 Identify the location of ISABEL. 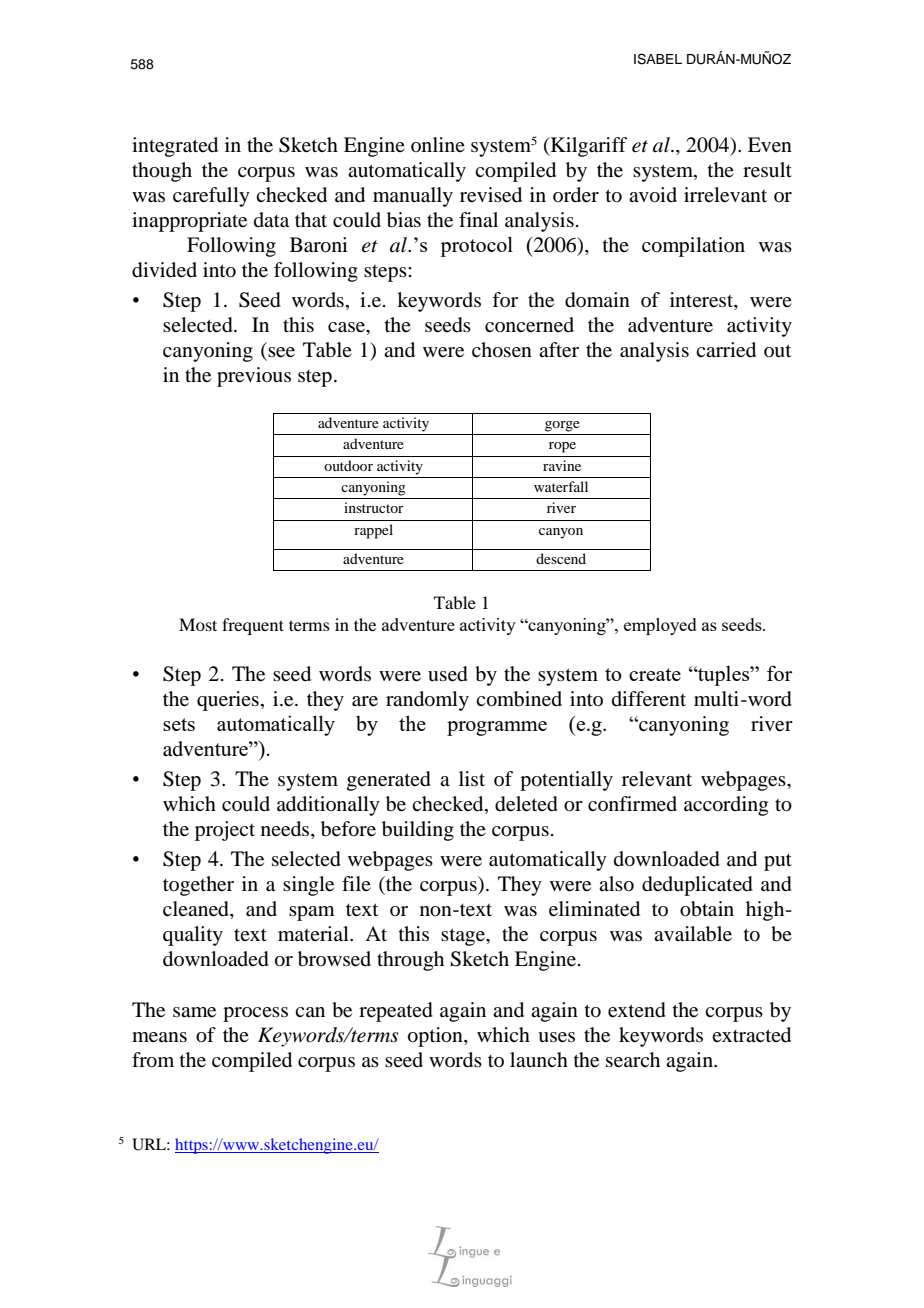
(658, 59).
